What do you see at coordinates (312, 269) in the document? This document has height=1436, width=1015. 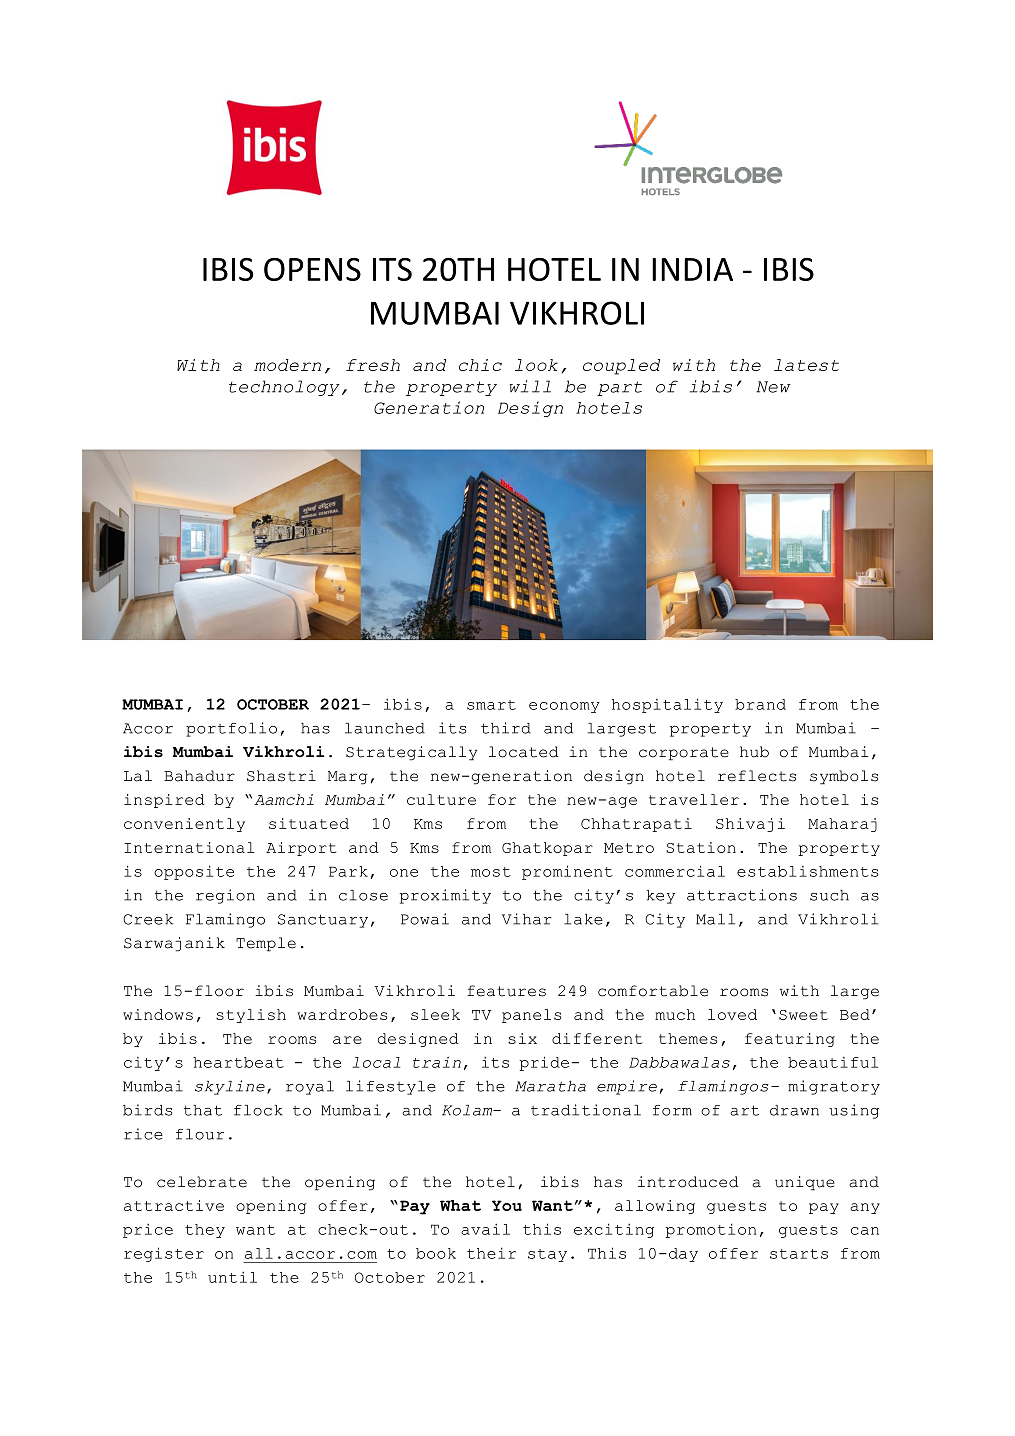 I see `OPENS` at bounding box center [312, 269].
